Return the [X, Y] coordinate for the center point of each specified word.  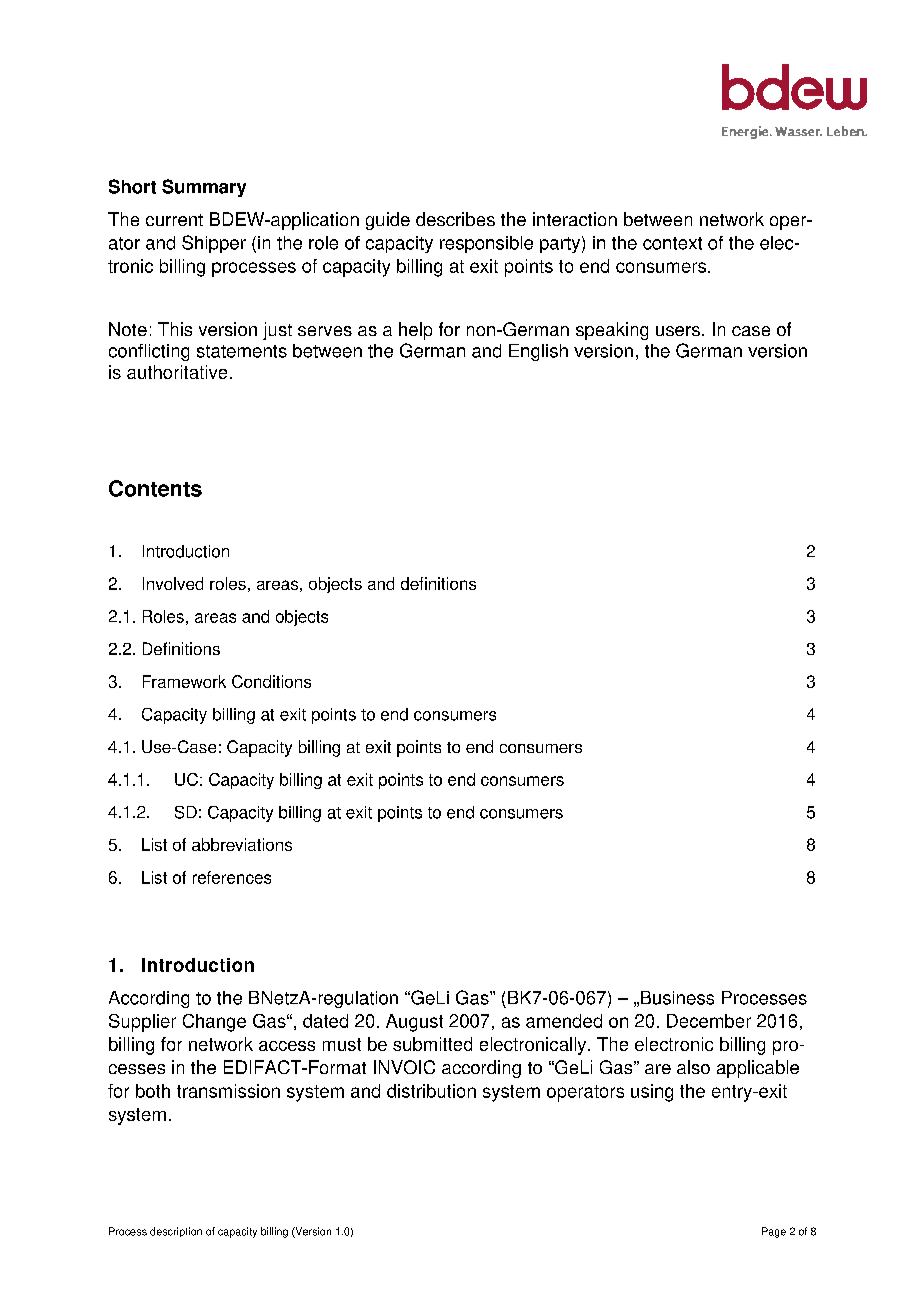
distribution [431, 1091]
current [174, 220]
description [176, 1232]
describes [455, 219]
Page [774, 1232]
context [672, 243]
